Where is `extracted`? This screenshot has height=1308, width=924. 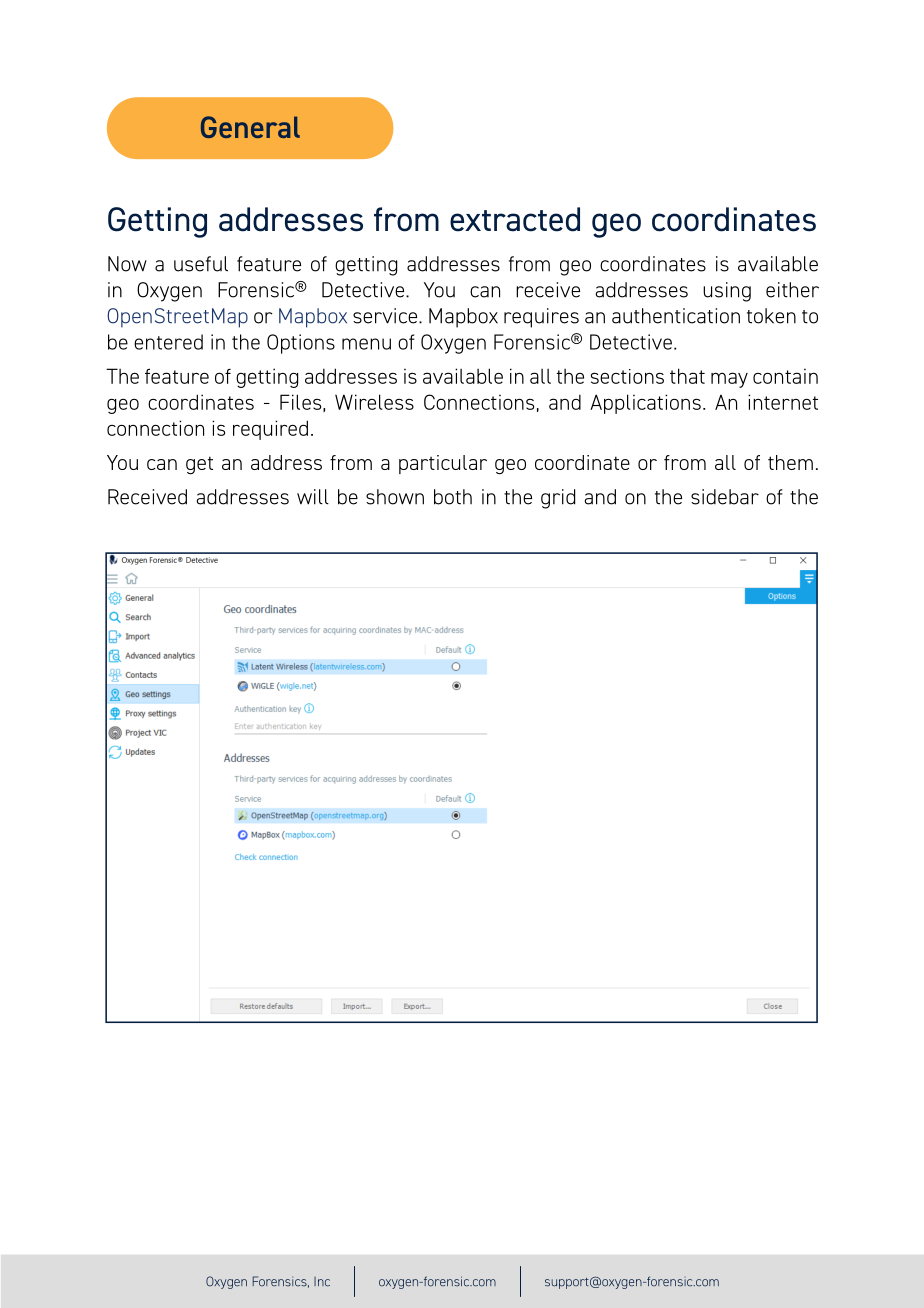 extracted is located at coordinates (515, 219).
